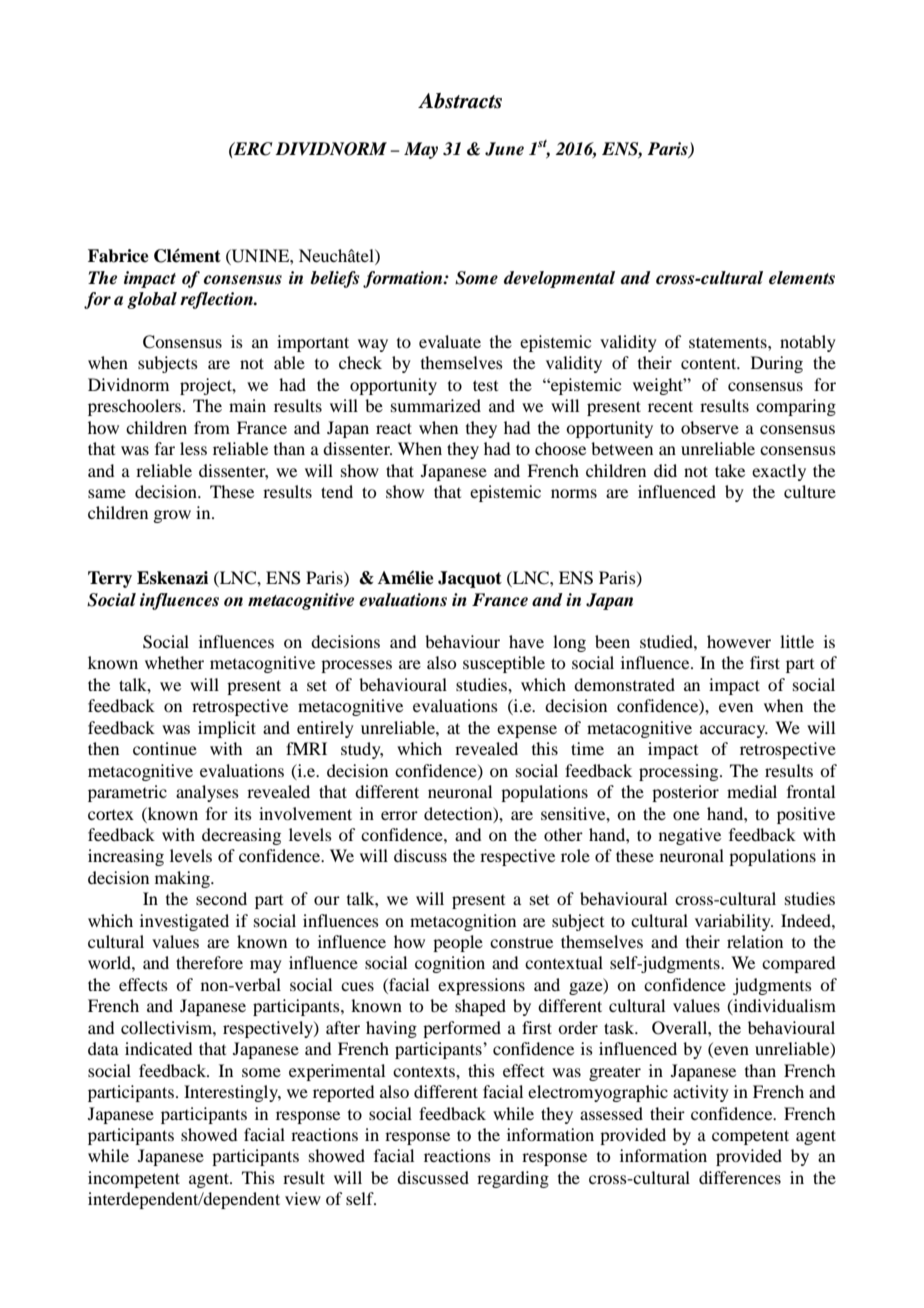 This screenshot has height=1308, width=924. What do you see at coordinates (504, 149) in the screenshot?
I see `June` at bounding box center [504, 149].
